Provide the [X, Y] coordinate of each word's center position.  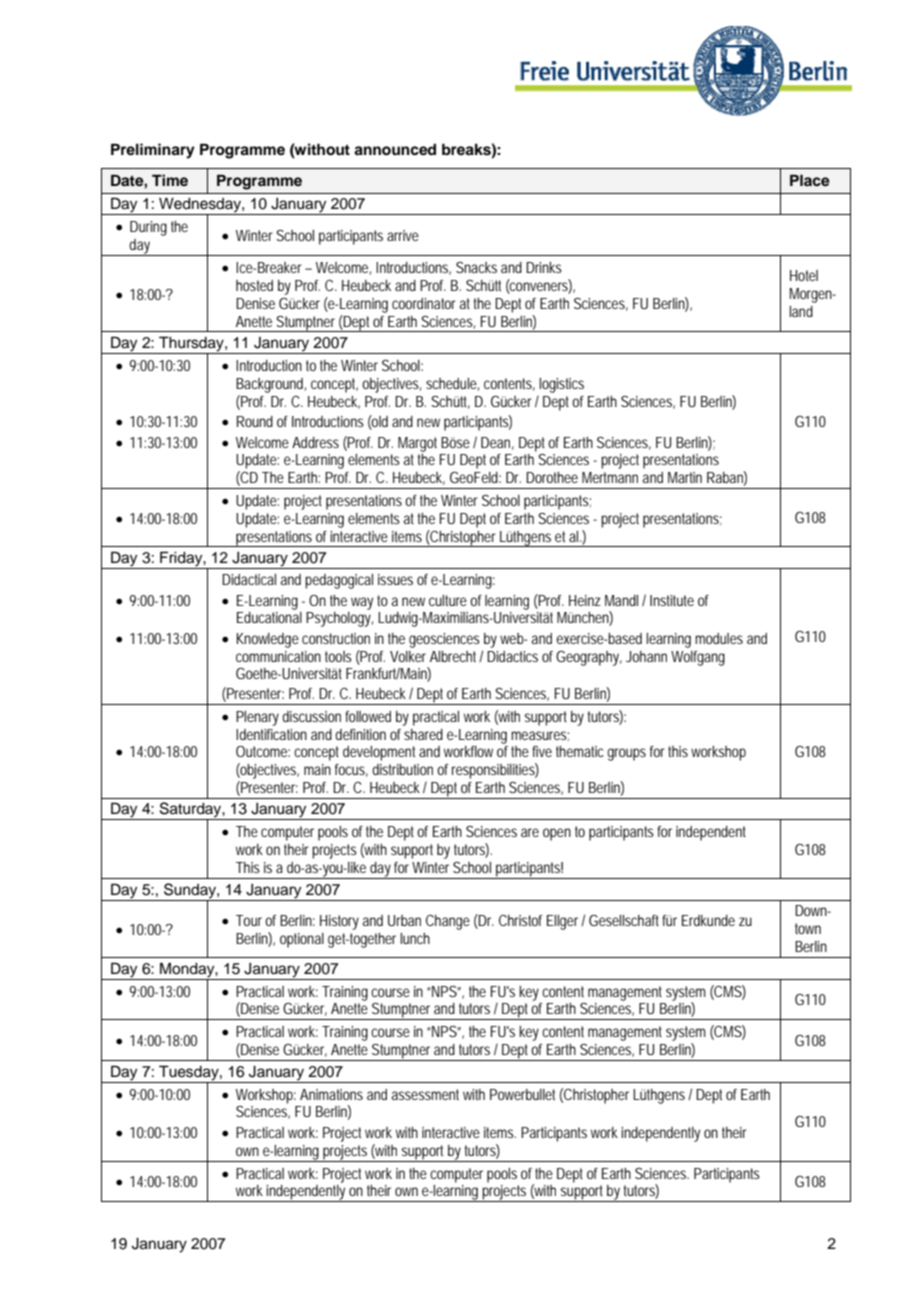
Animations [331, 1094]
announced [395, 150]
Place [810, 180]
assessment [425, 1094]
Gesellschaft [626, 920]
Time [170, 180]
